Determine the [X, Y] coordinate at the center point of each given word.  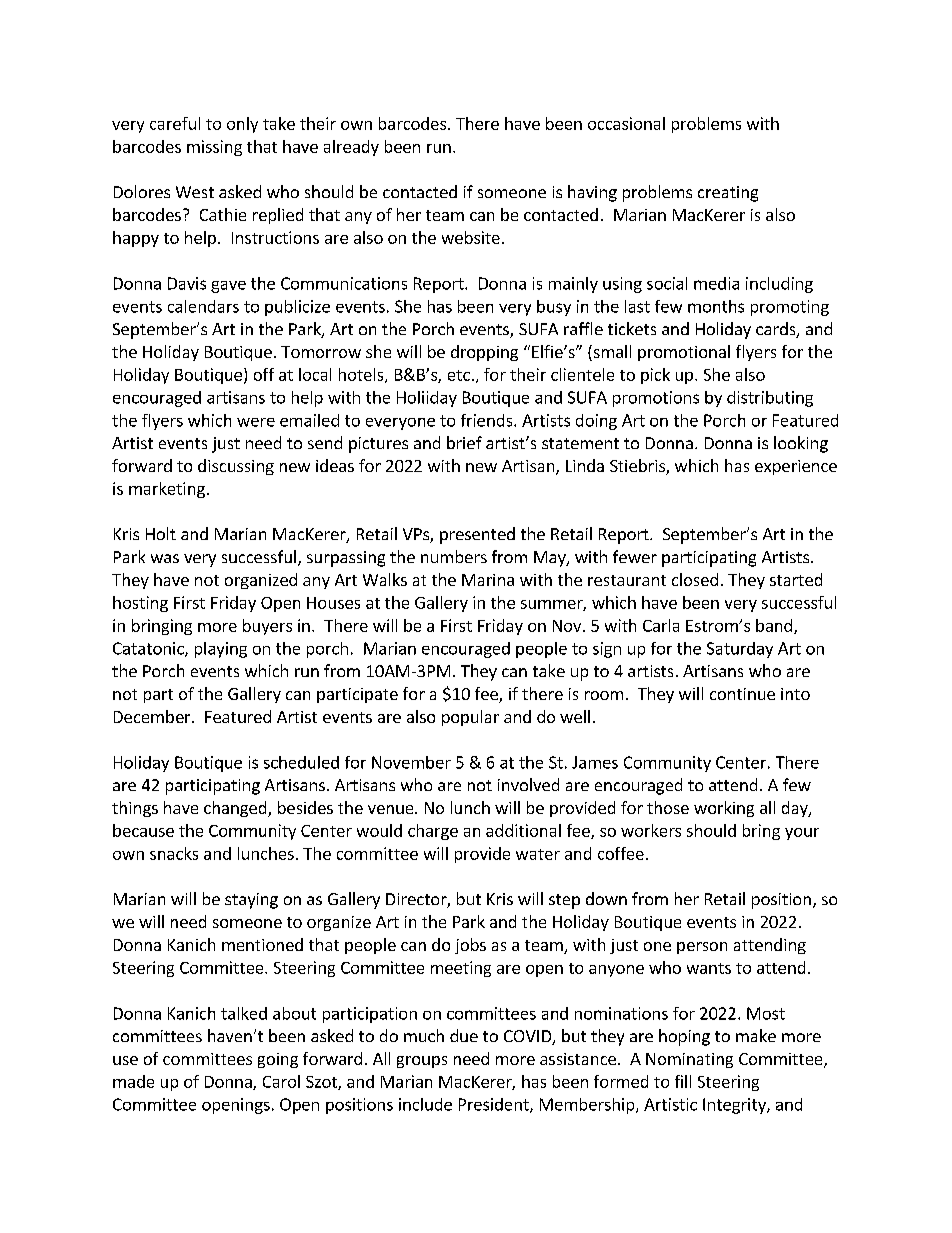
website [471, 237]
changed [236, 809]
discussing [236, 467]
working [724, 809]
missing [214, 148]
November [411, 762]
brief [464, 442]
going [278, 1060]
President [495, 1105]
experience [796, 467]
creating [728, 194]
